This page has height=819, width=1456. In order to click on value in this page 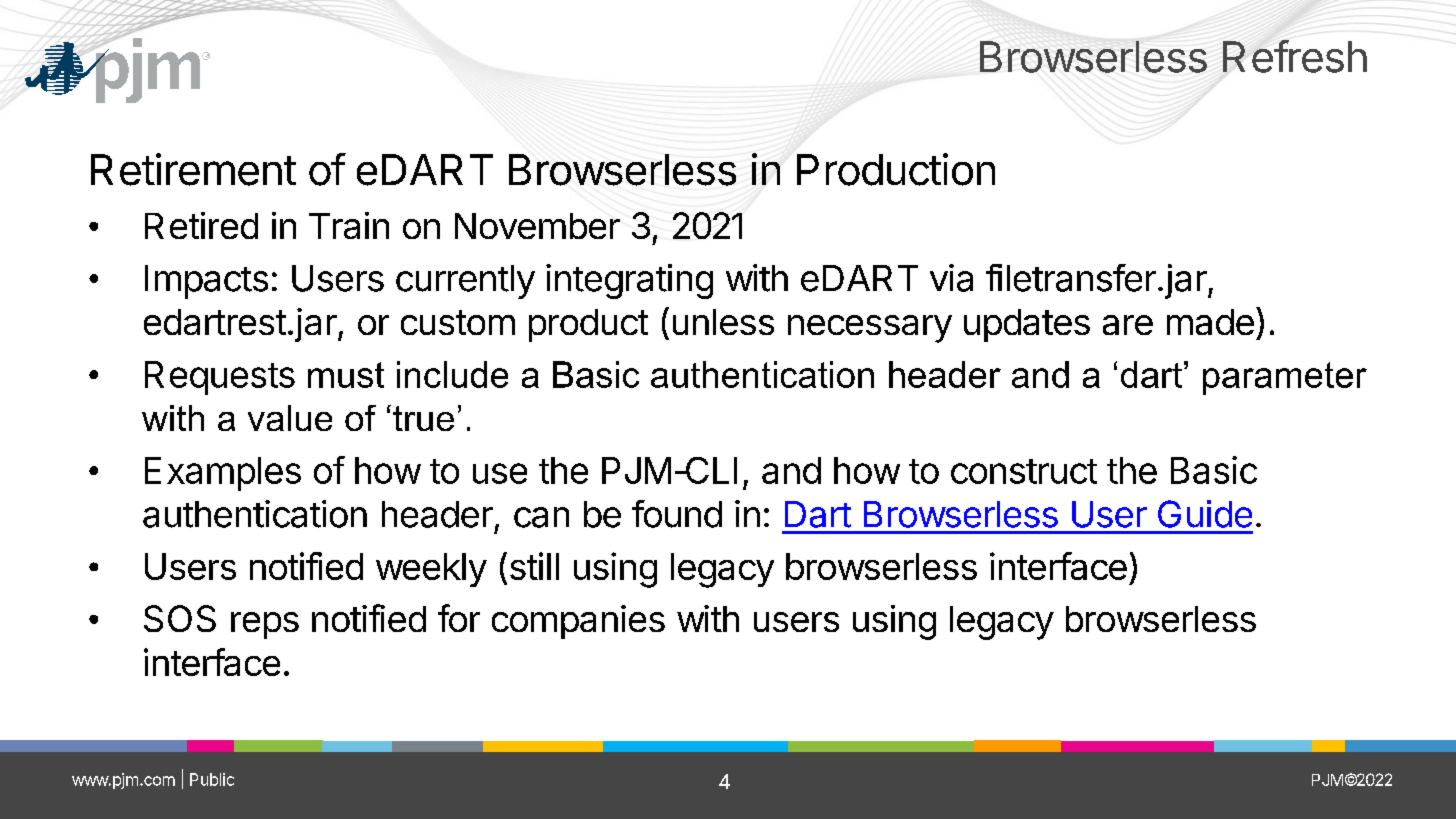, I will do `click(290, 418)`.
